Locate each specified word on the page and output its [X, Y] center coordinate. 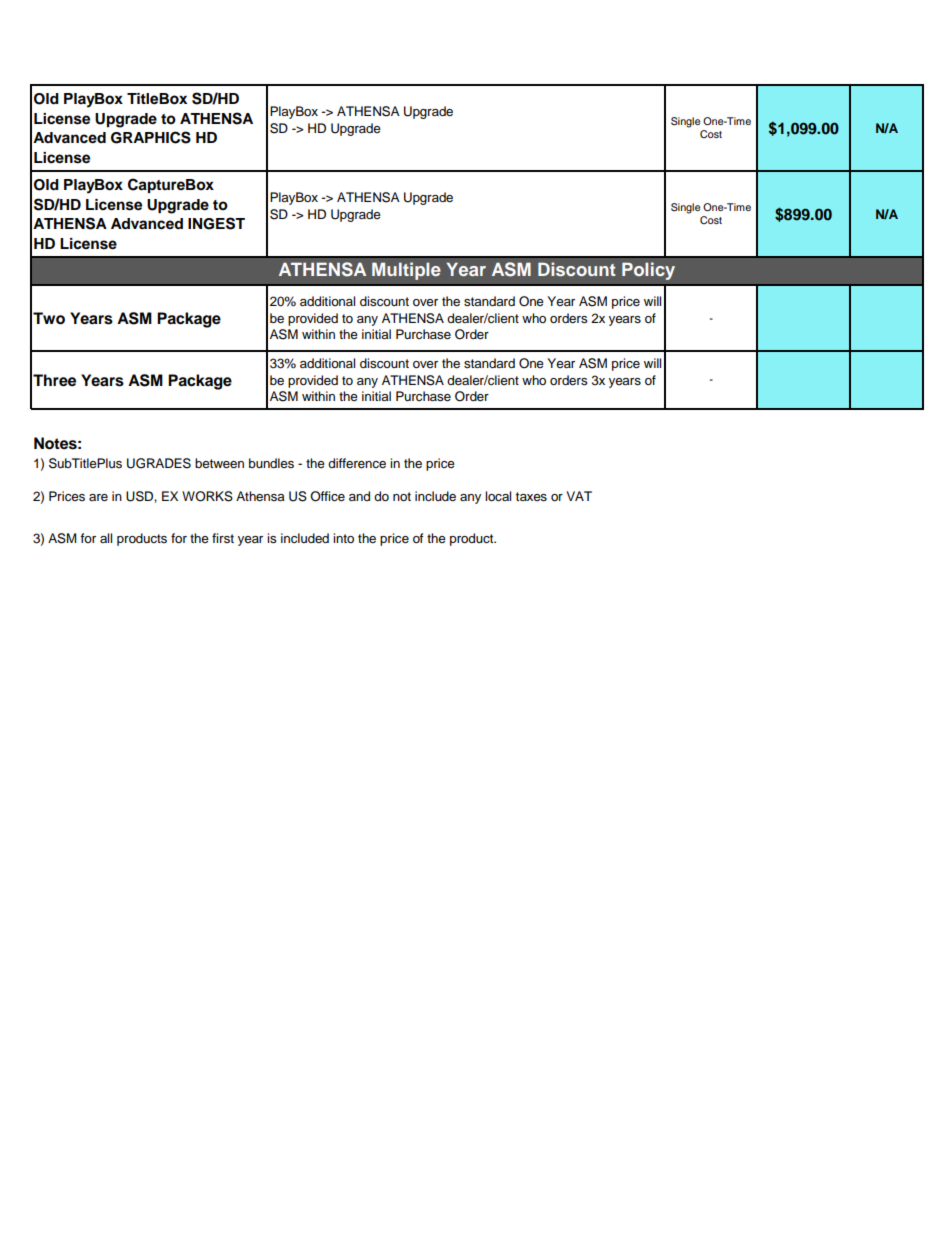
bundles [271, 463]
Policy [648, 271]
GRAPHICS [151, 137]
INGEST [216, 223]
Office [327, 496]
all [106, 538]
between [219, 463]
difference [357, 463]
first [223, 538]
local [498, 496]
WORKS [207, 496]
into [343, 538]
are [98, 497]
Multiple [406, 271]
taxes [531, 497]
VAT [579, 496]
